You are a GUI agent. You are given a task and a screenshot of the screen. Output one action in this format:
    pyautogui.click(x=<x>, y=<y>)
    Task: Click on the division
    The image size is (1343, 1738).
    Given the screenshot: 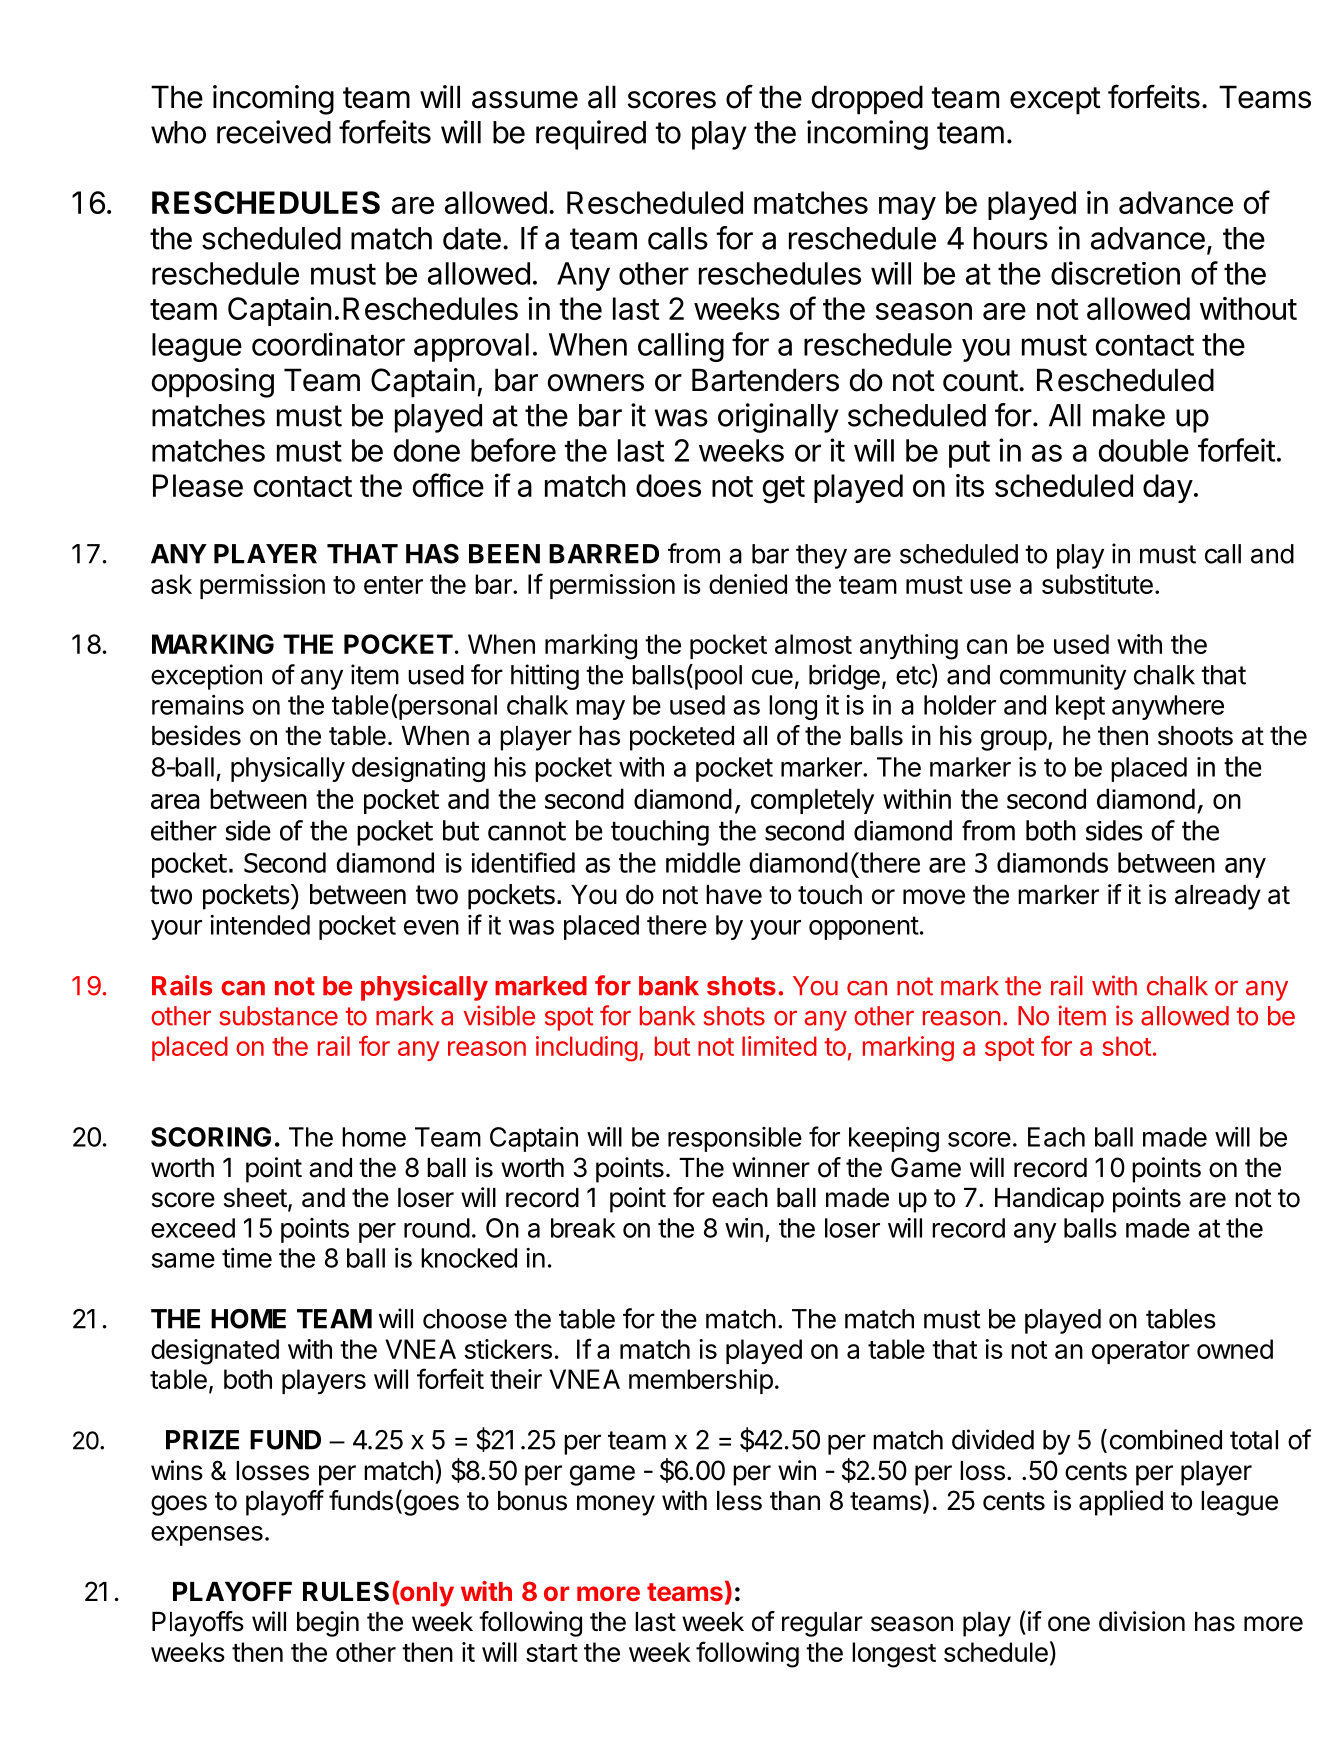 What is the action you would take?
    pyautogui.click(x=1142, y=1621)
